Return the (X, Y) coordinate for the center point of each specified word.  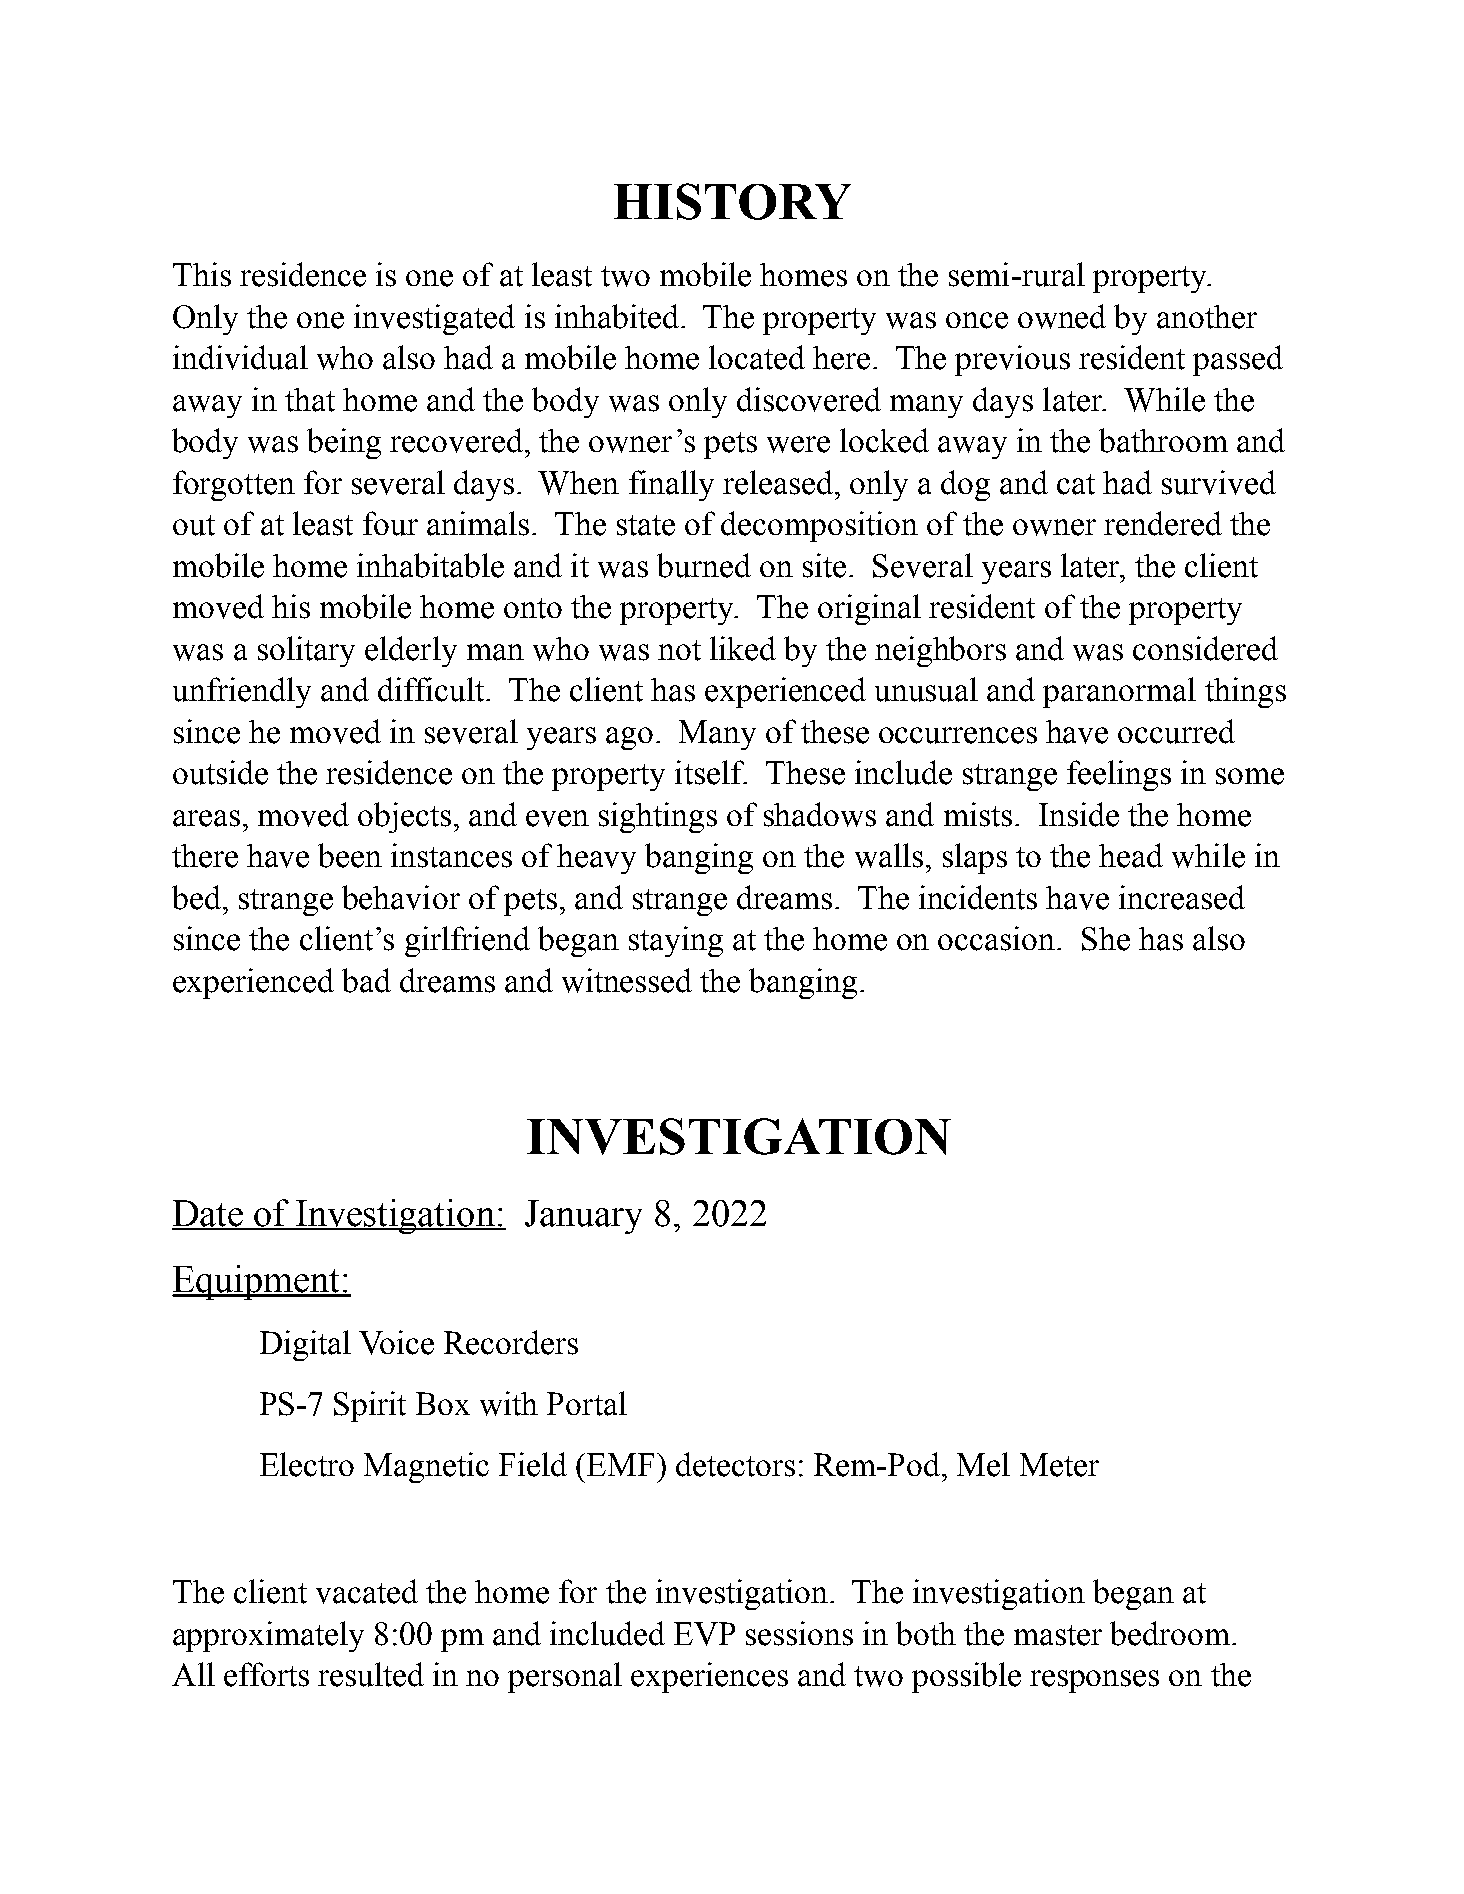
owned (1062, 316)
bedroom (1170, 1633)
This (202, 274)
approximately (268, 1636)
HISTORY (732, 201)
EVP (704, 1634)
